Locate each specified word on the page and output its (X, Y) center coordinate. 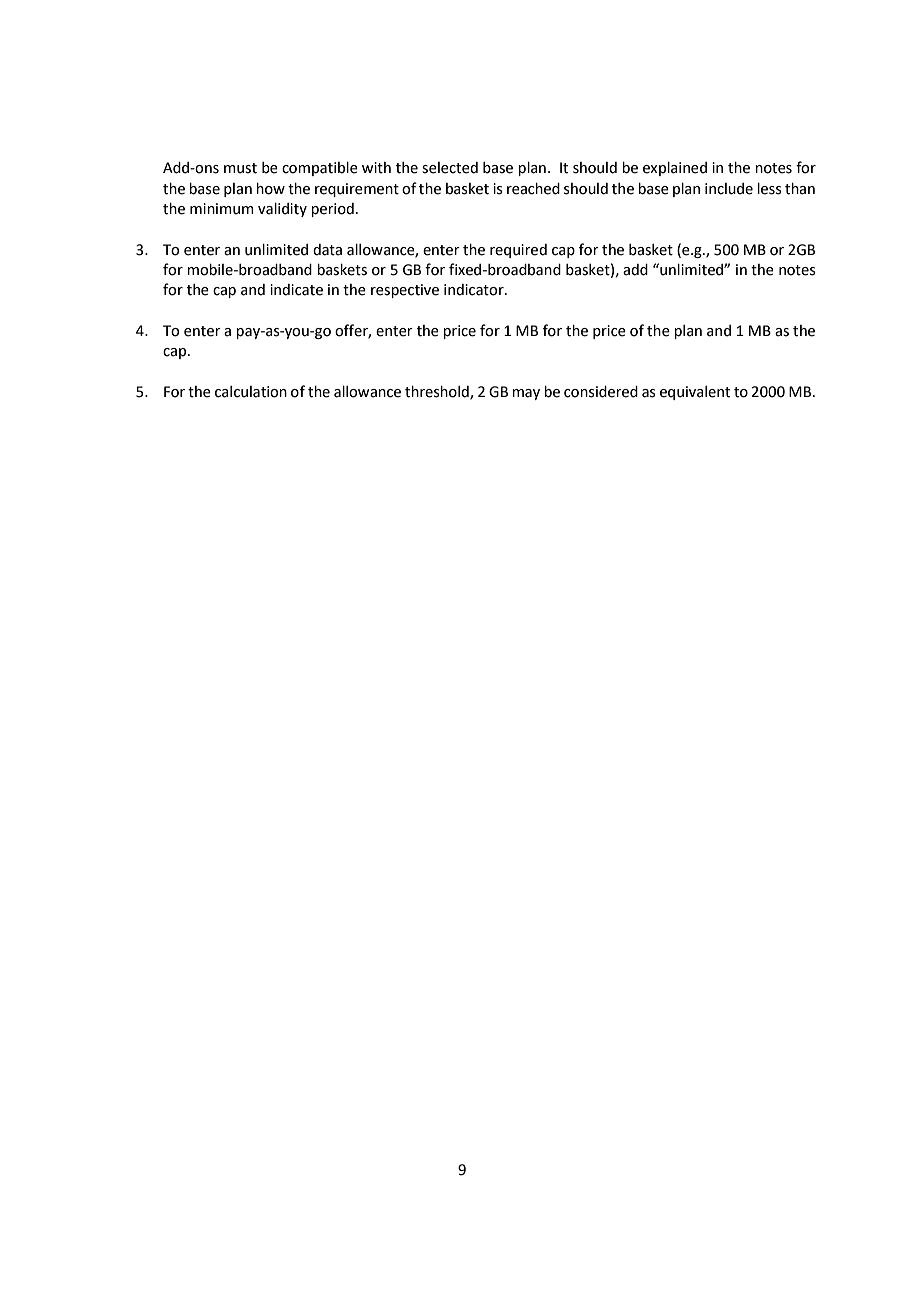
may (526, 394)
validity (282, 210)
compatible (320, 169)
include (729, 189)
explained (675, 169)
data (327, 250)
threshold (438, 392)
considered (601, 392)
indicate (296, 290)
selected (450, 168)
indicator (475, 290)
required (518, 251)
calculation (251, 392)
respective (405, 291)
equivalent (695, 393)
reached (533, 189)
